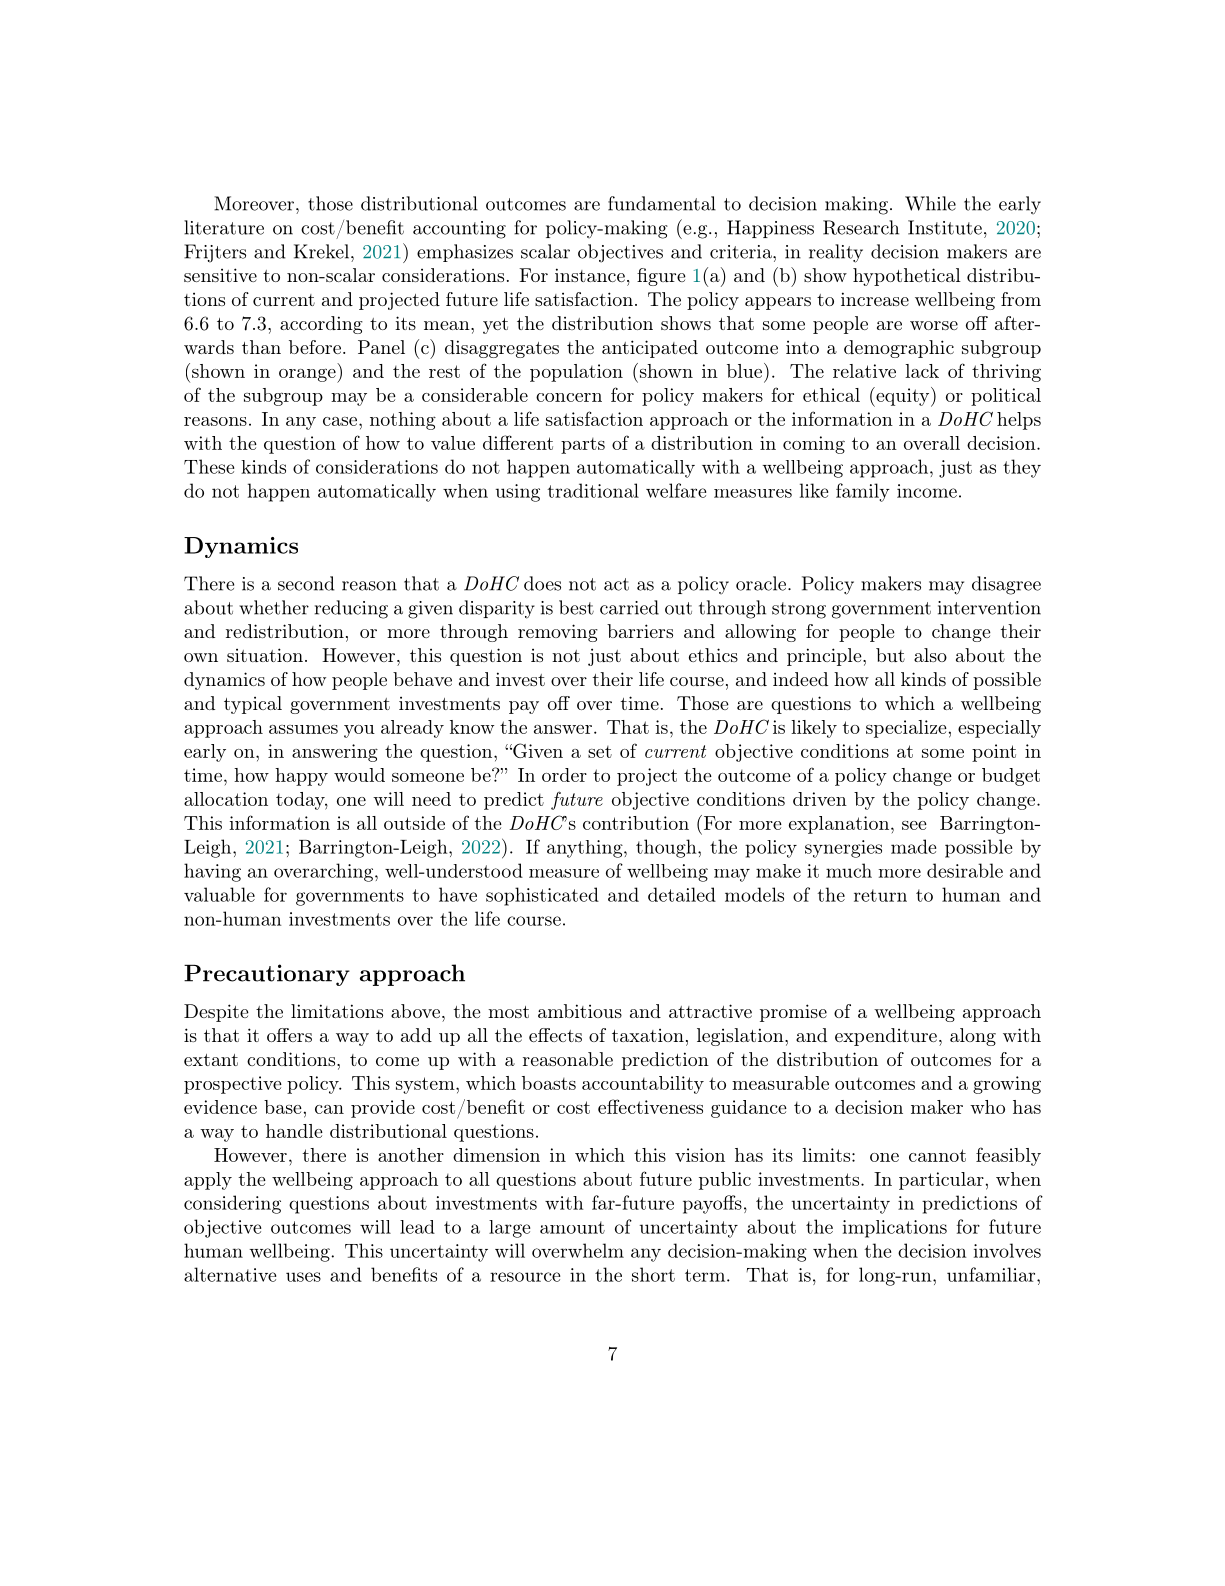  What do you see at coordinates (303, 1277) in the page?
I see `uses` at bounding box center [303, 1277].
